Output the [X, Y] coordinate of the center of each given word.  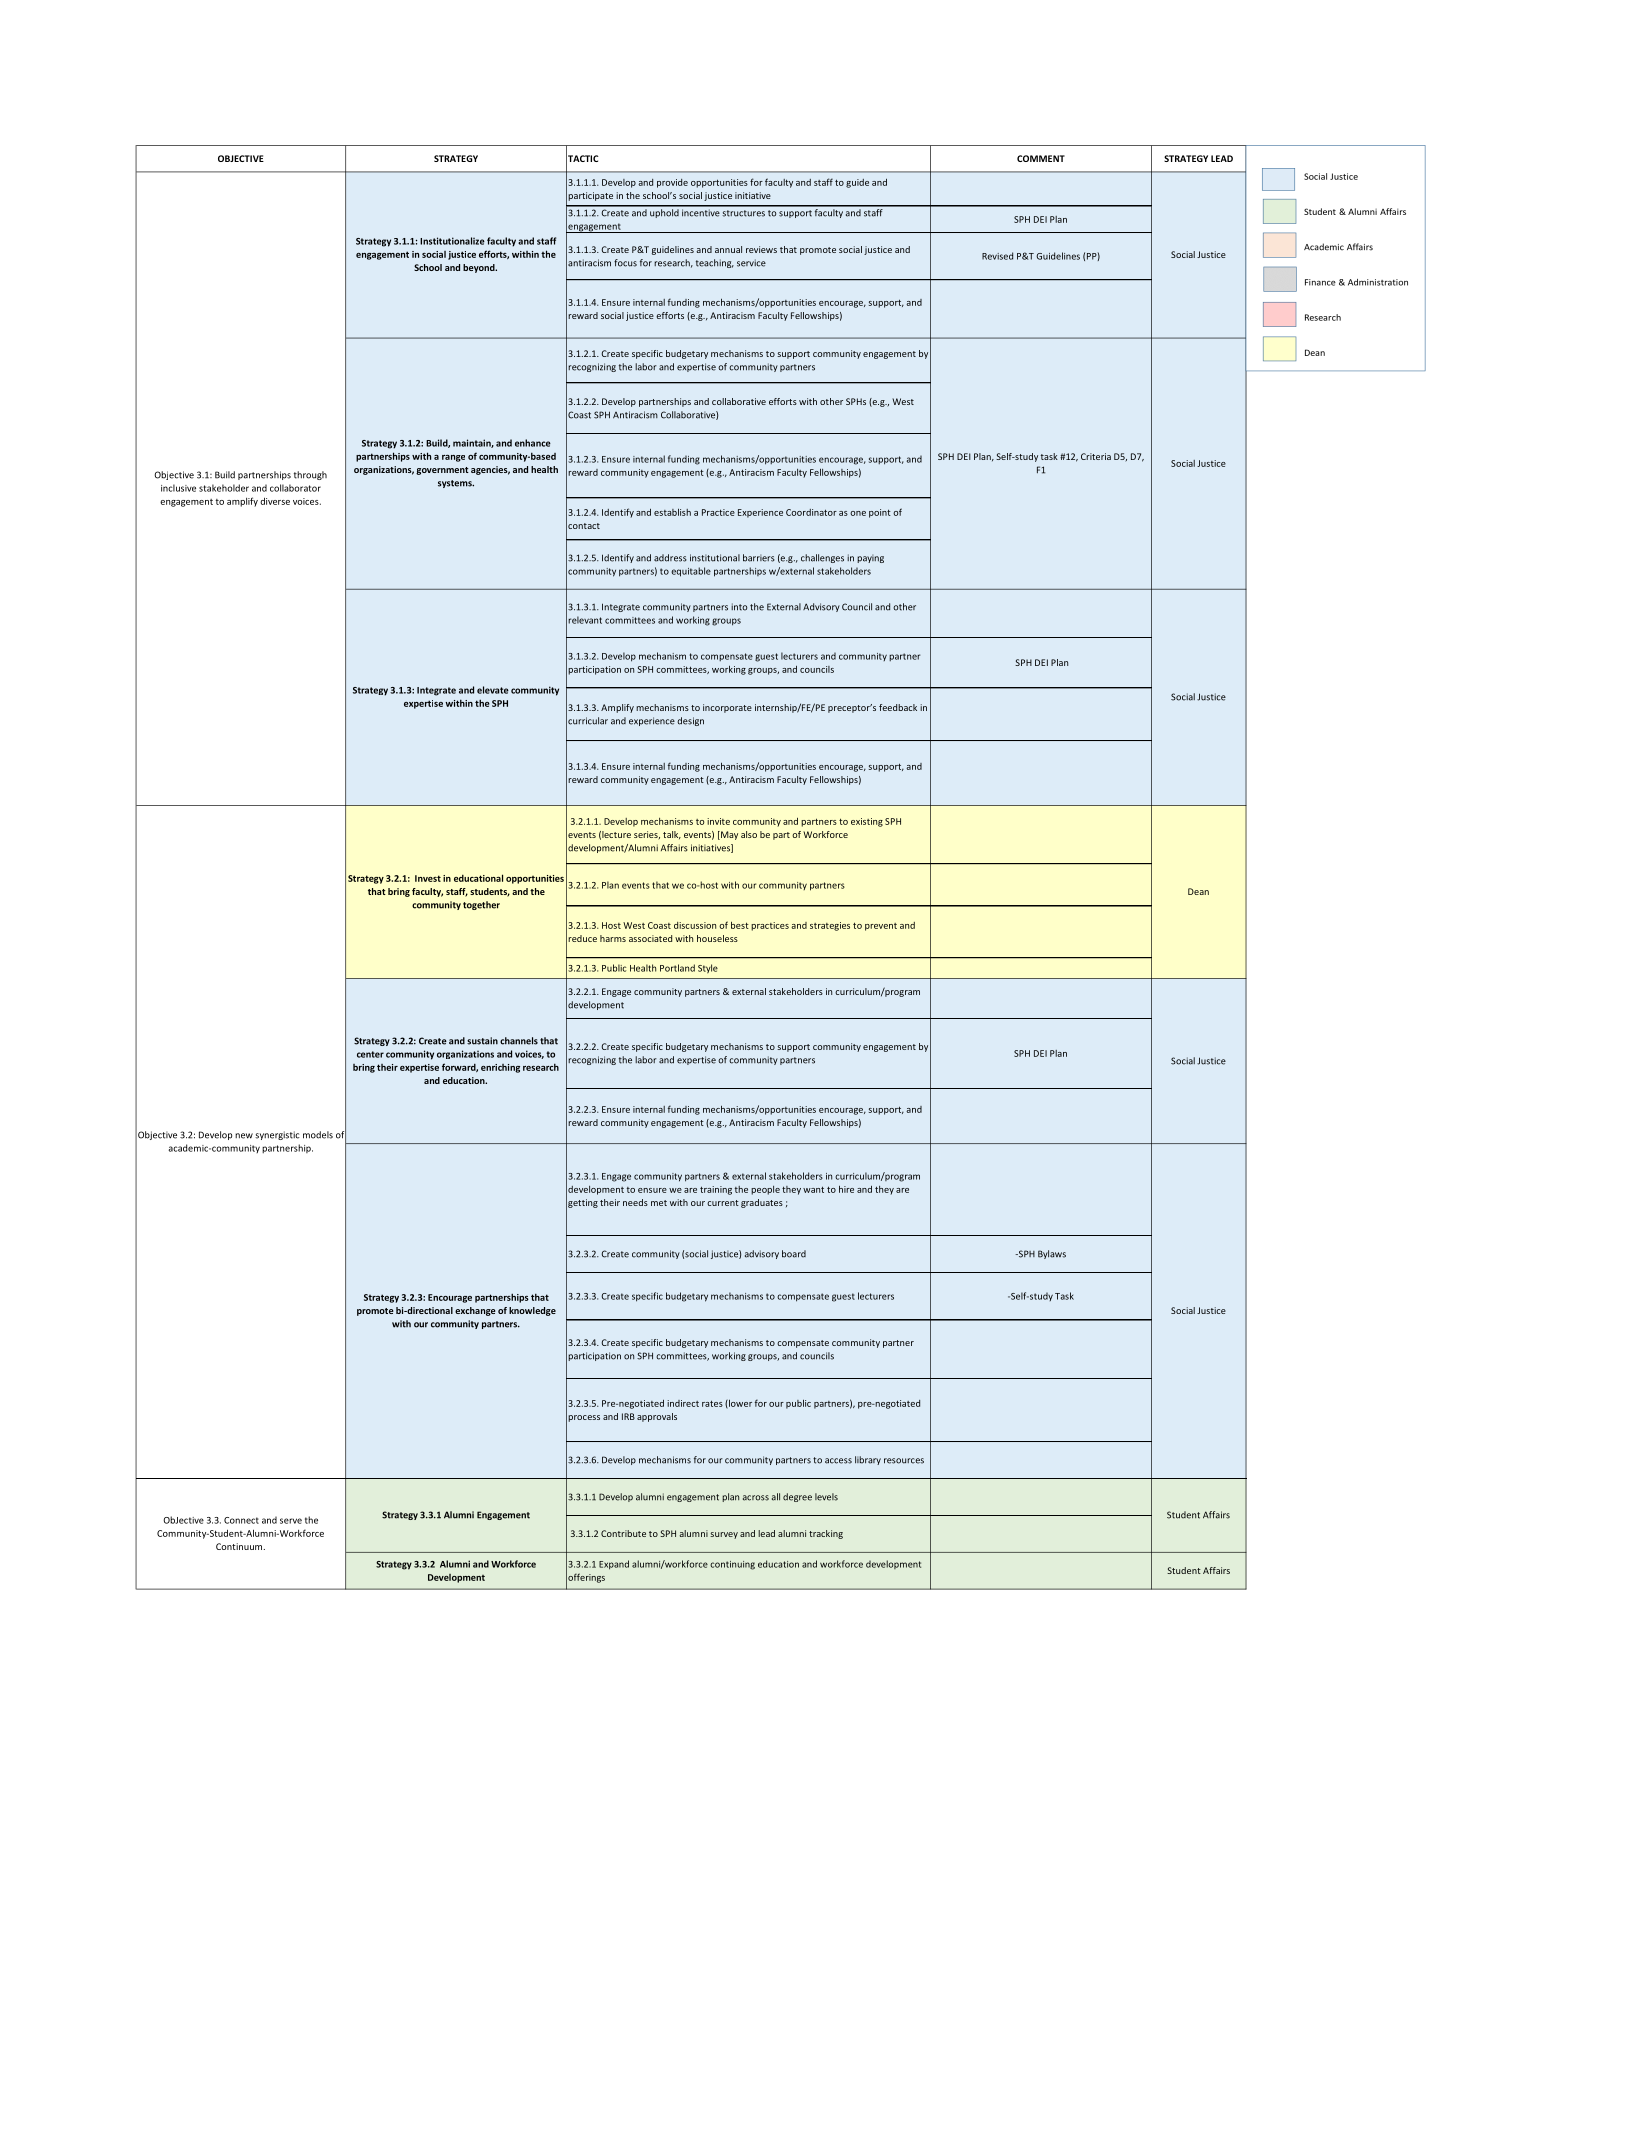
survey [724, 1535]
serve [291, 1521]
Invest [428, 878]
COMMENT [1041, 158]
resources [904, 1461]
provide [672, 183]
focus [625, 263]
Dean [1198, 891]
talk [672, 835]
